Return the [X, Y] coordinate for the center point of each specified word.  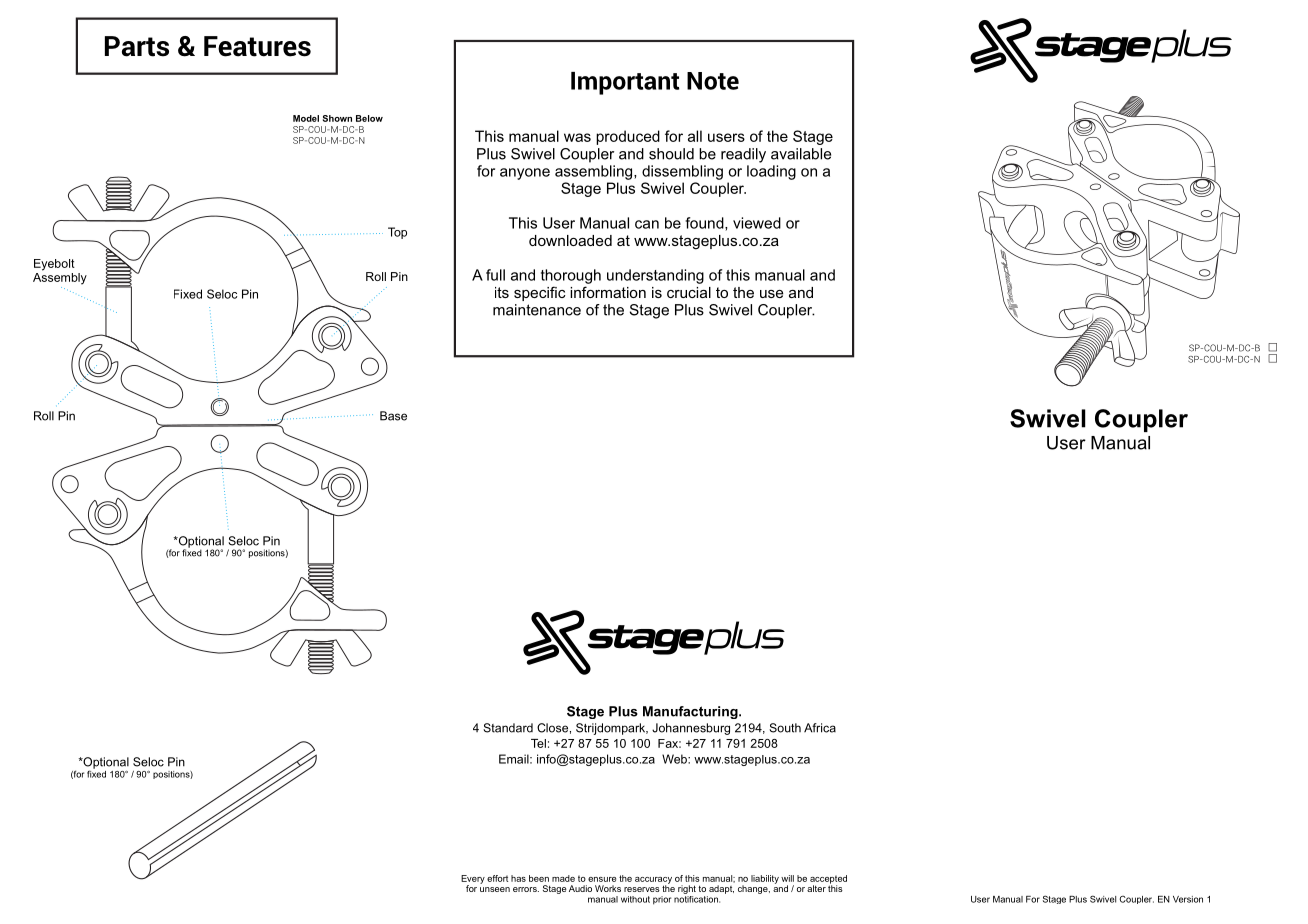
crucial [689, 292]
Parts [137, 46]
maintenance [537, 310]
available [801, 154]
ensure [602, 879]
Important [625, 83]
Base [393, 416]
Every [473, 880]
